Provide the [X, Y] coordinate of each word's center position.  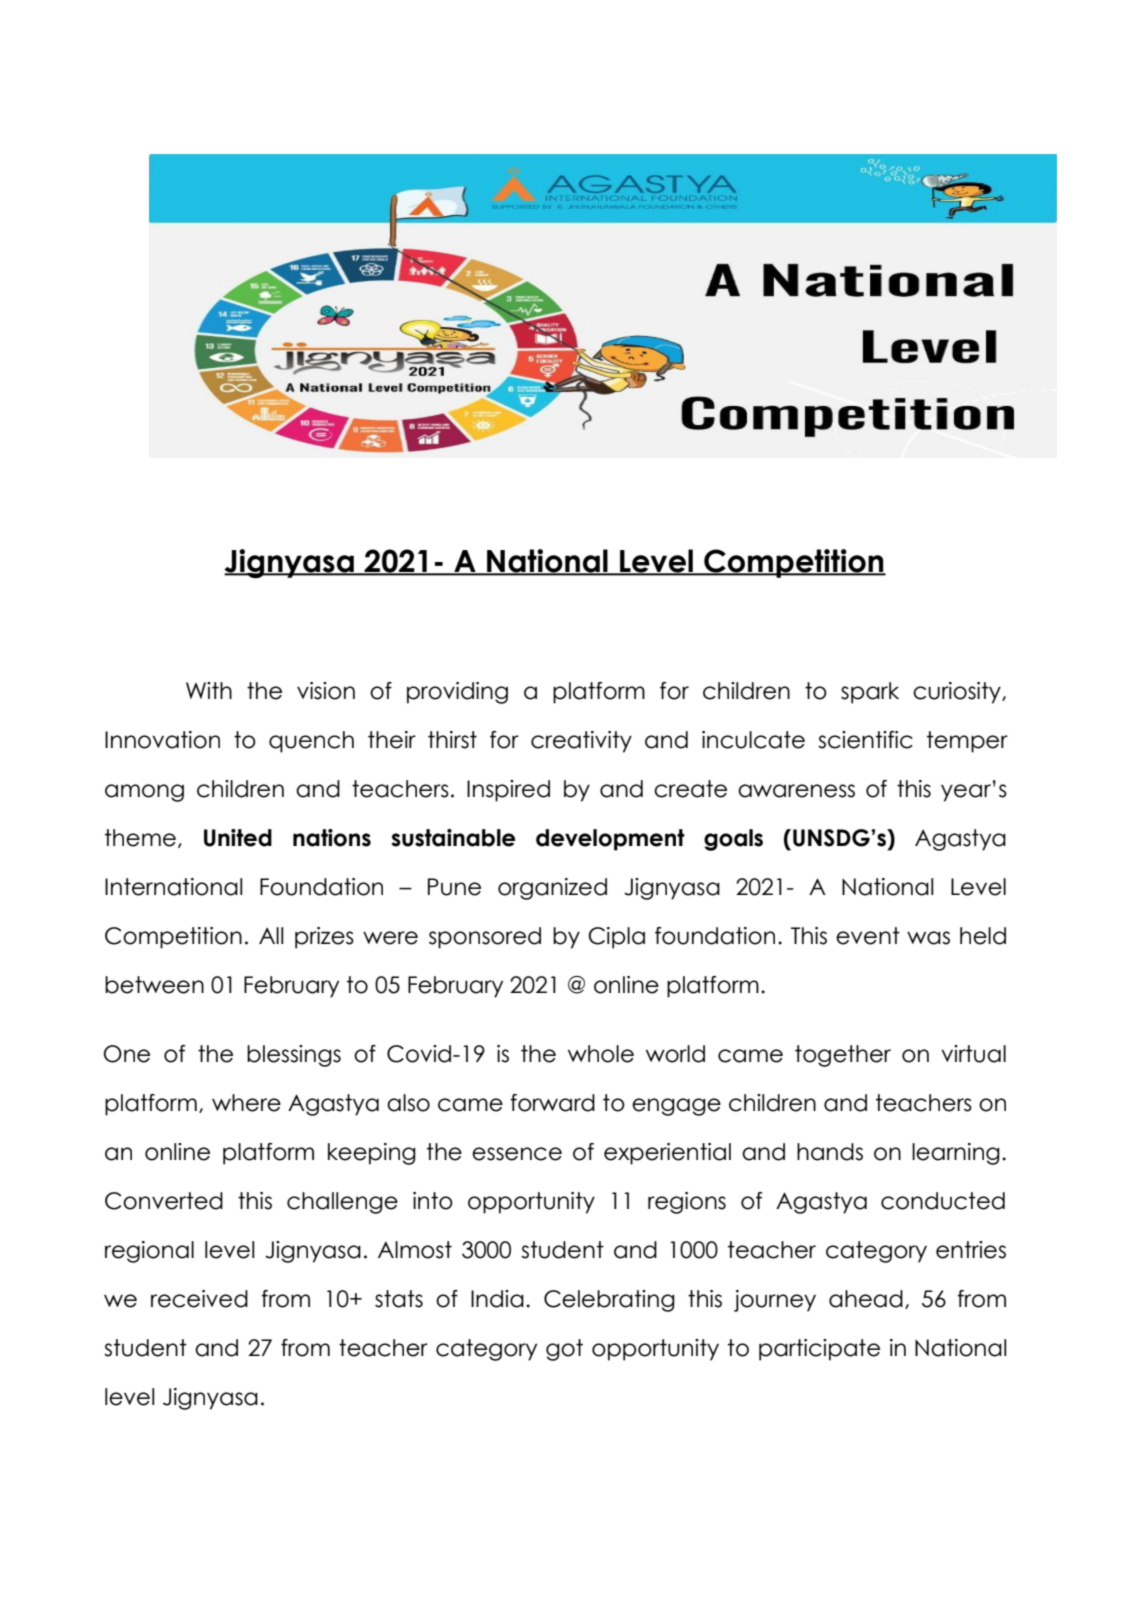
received [199, 1299]
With [209, 690]
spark [870, 693]
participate [819, 1350]
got [564, 1350]
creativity [581, 742]
